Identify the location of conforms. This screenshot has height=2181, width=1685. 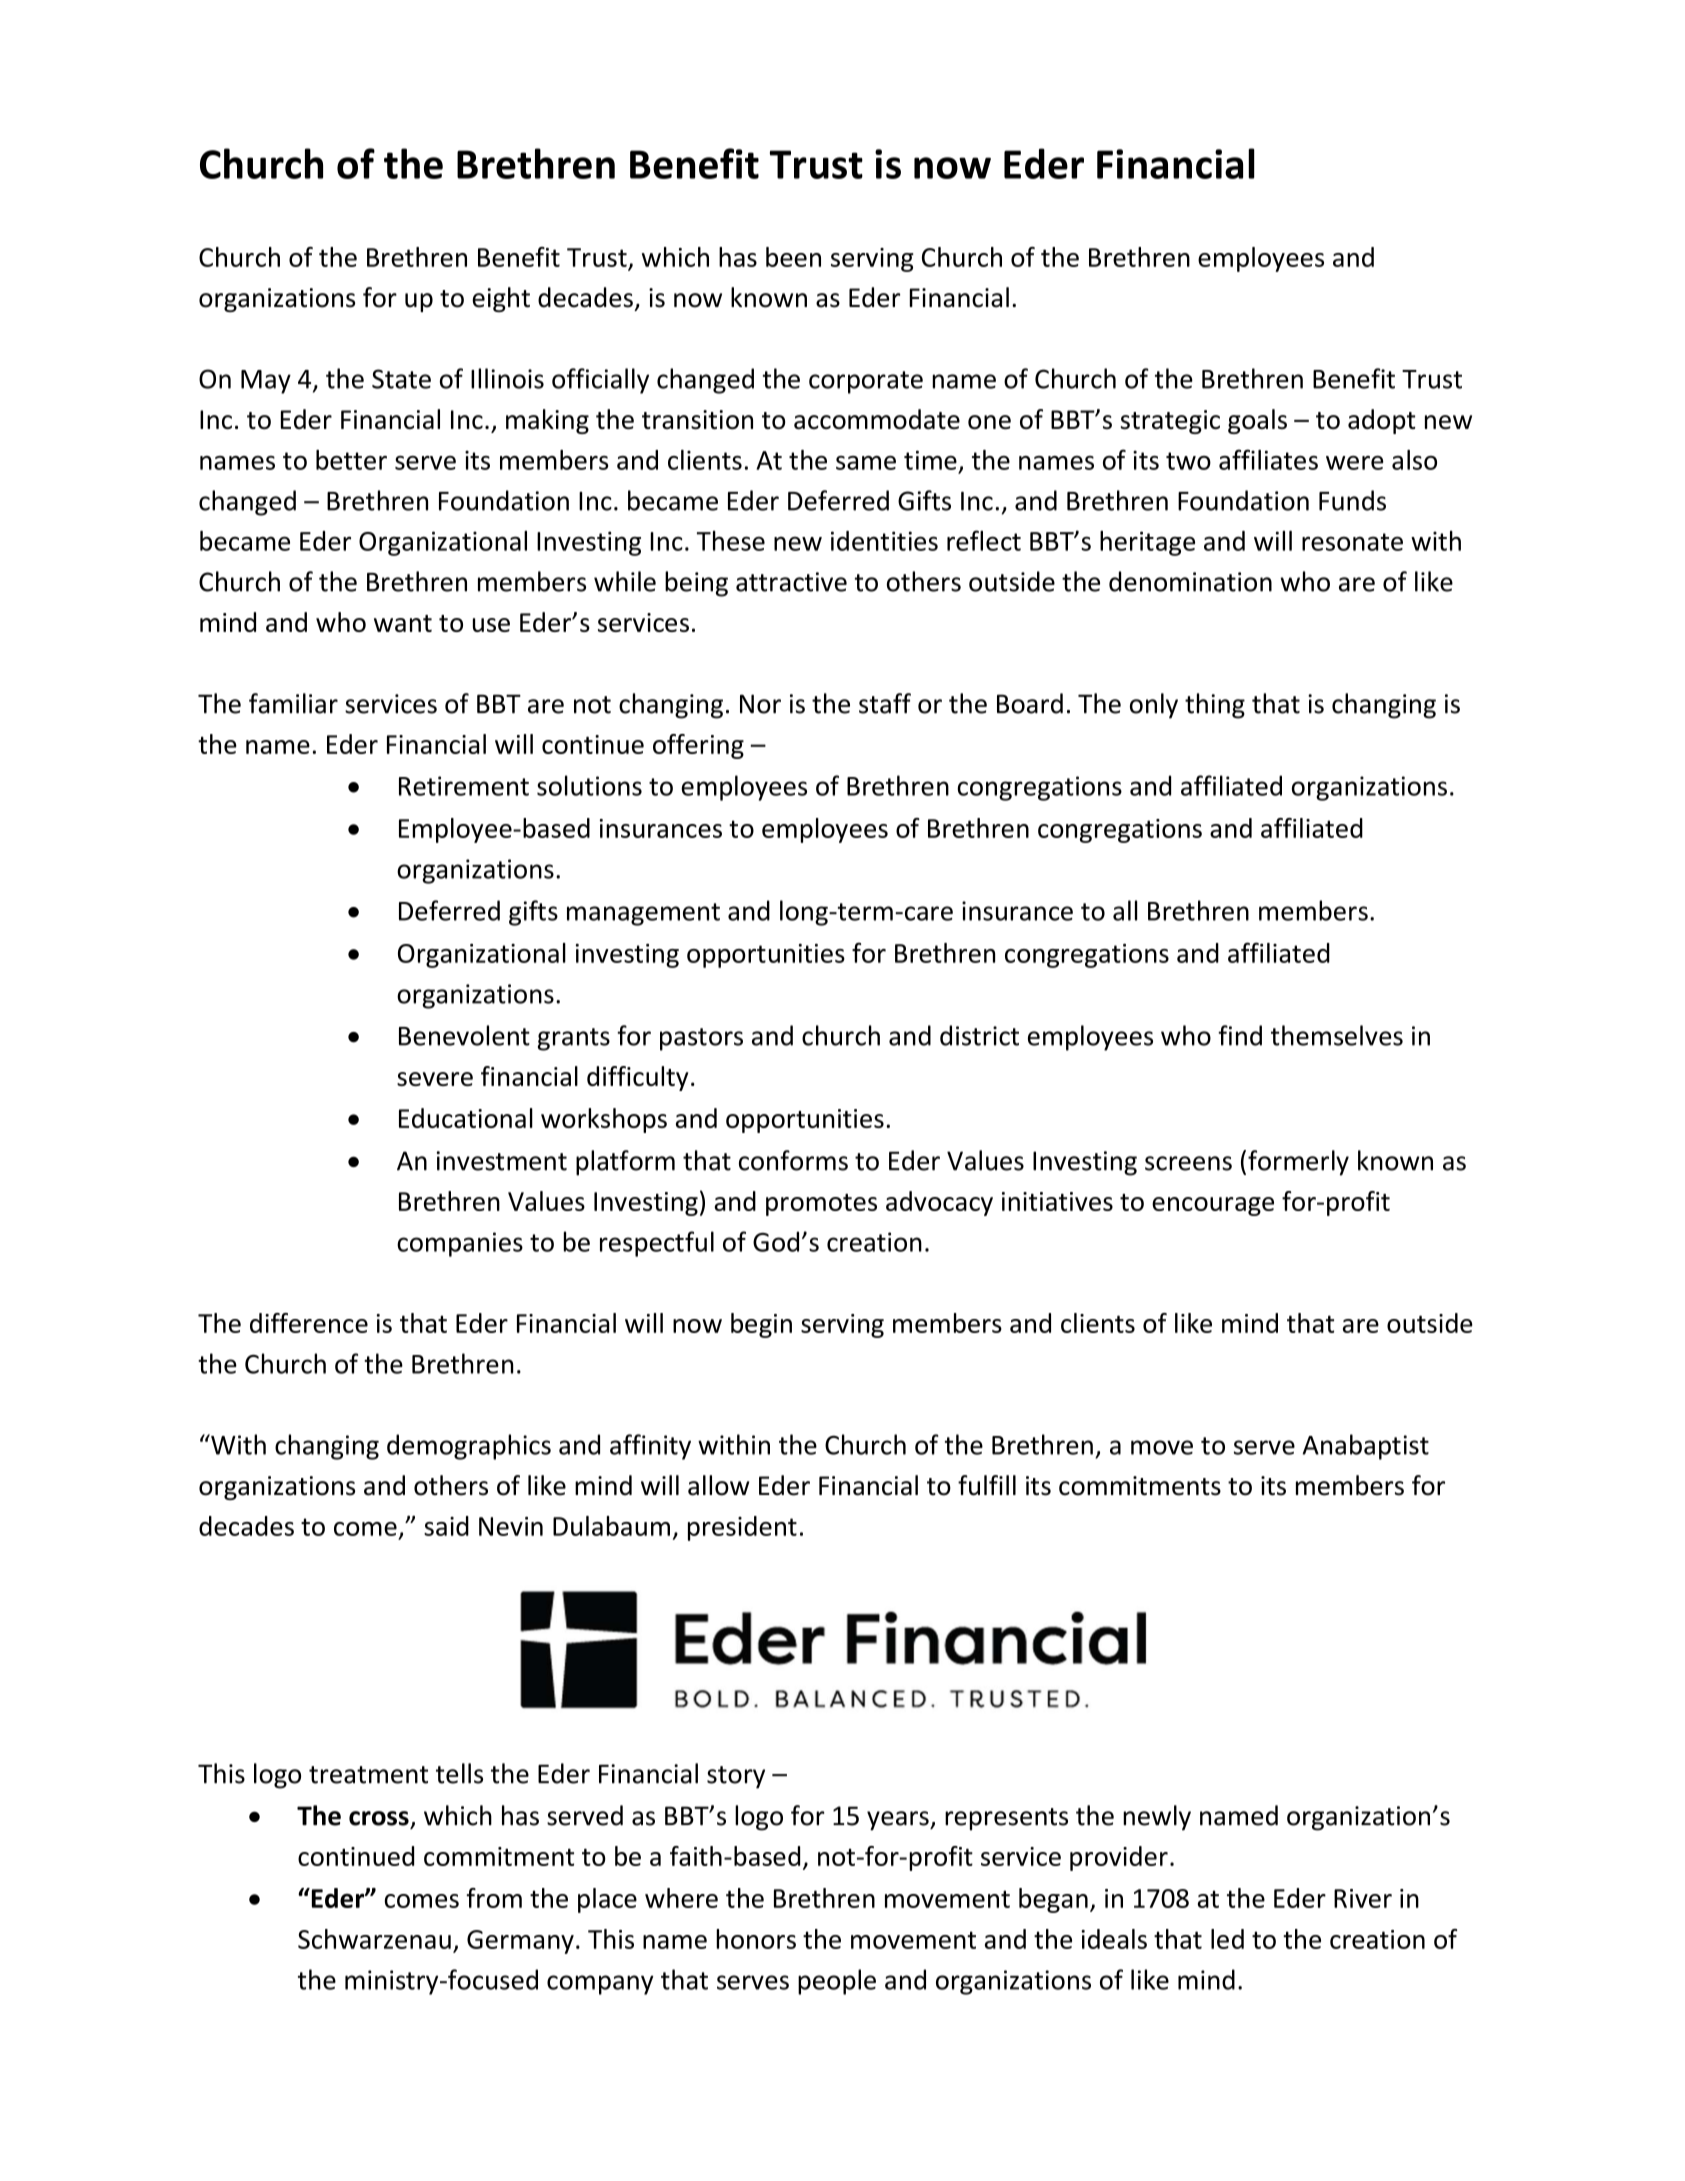
(793, 1160).
